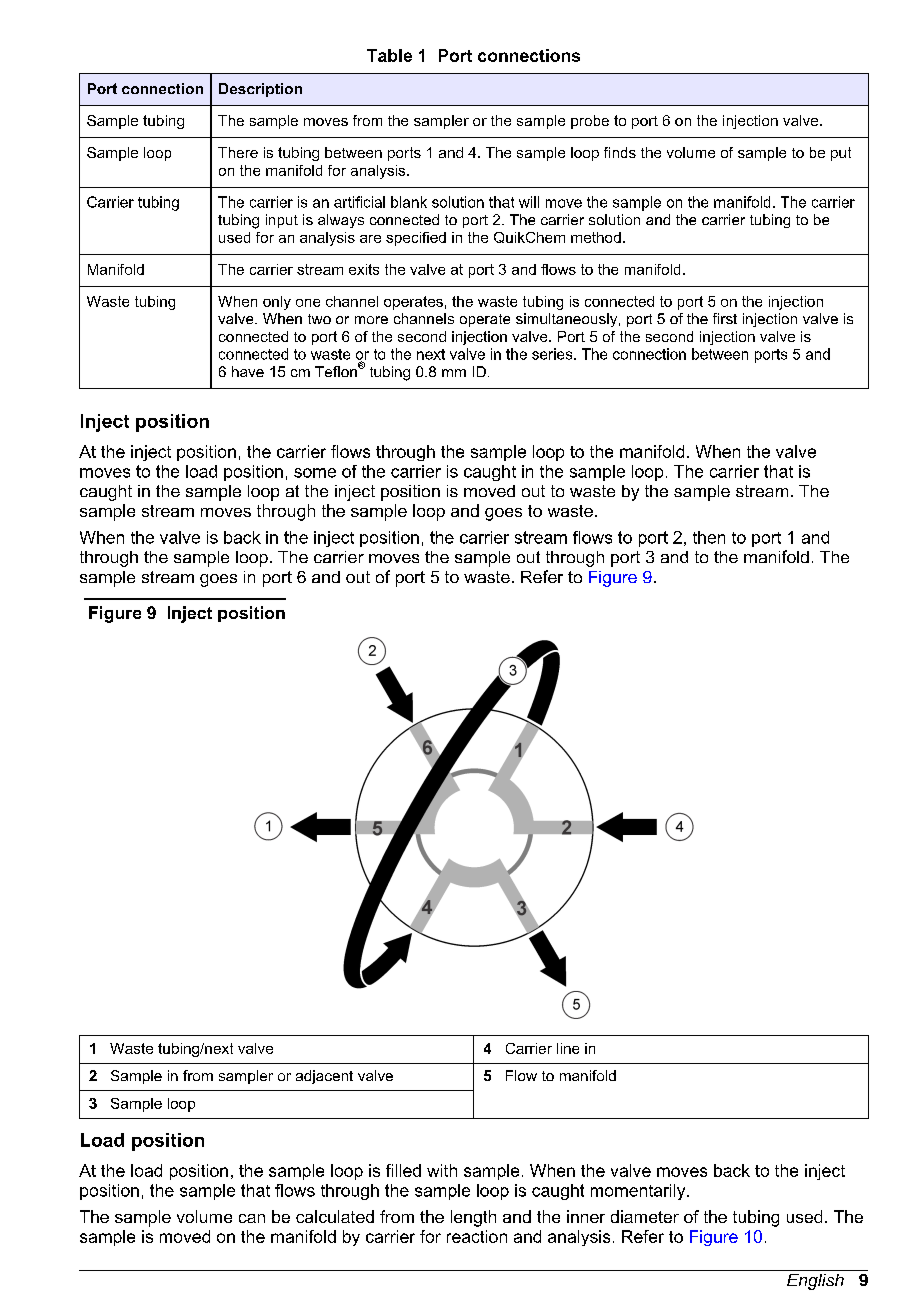 The width and height of the screenshot is (924, 1311). What do you see at coordinates (324, 1077) in the screenshot?
I see `adjacent` at bounding box center [324, 1077].
